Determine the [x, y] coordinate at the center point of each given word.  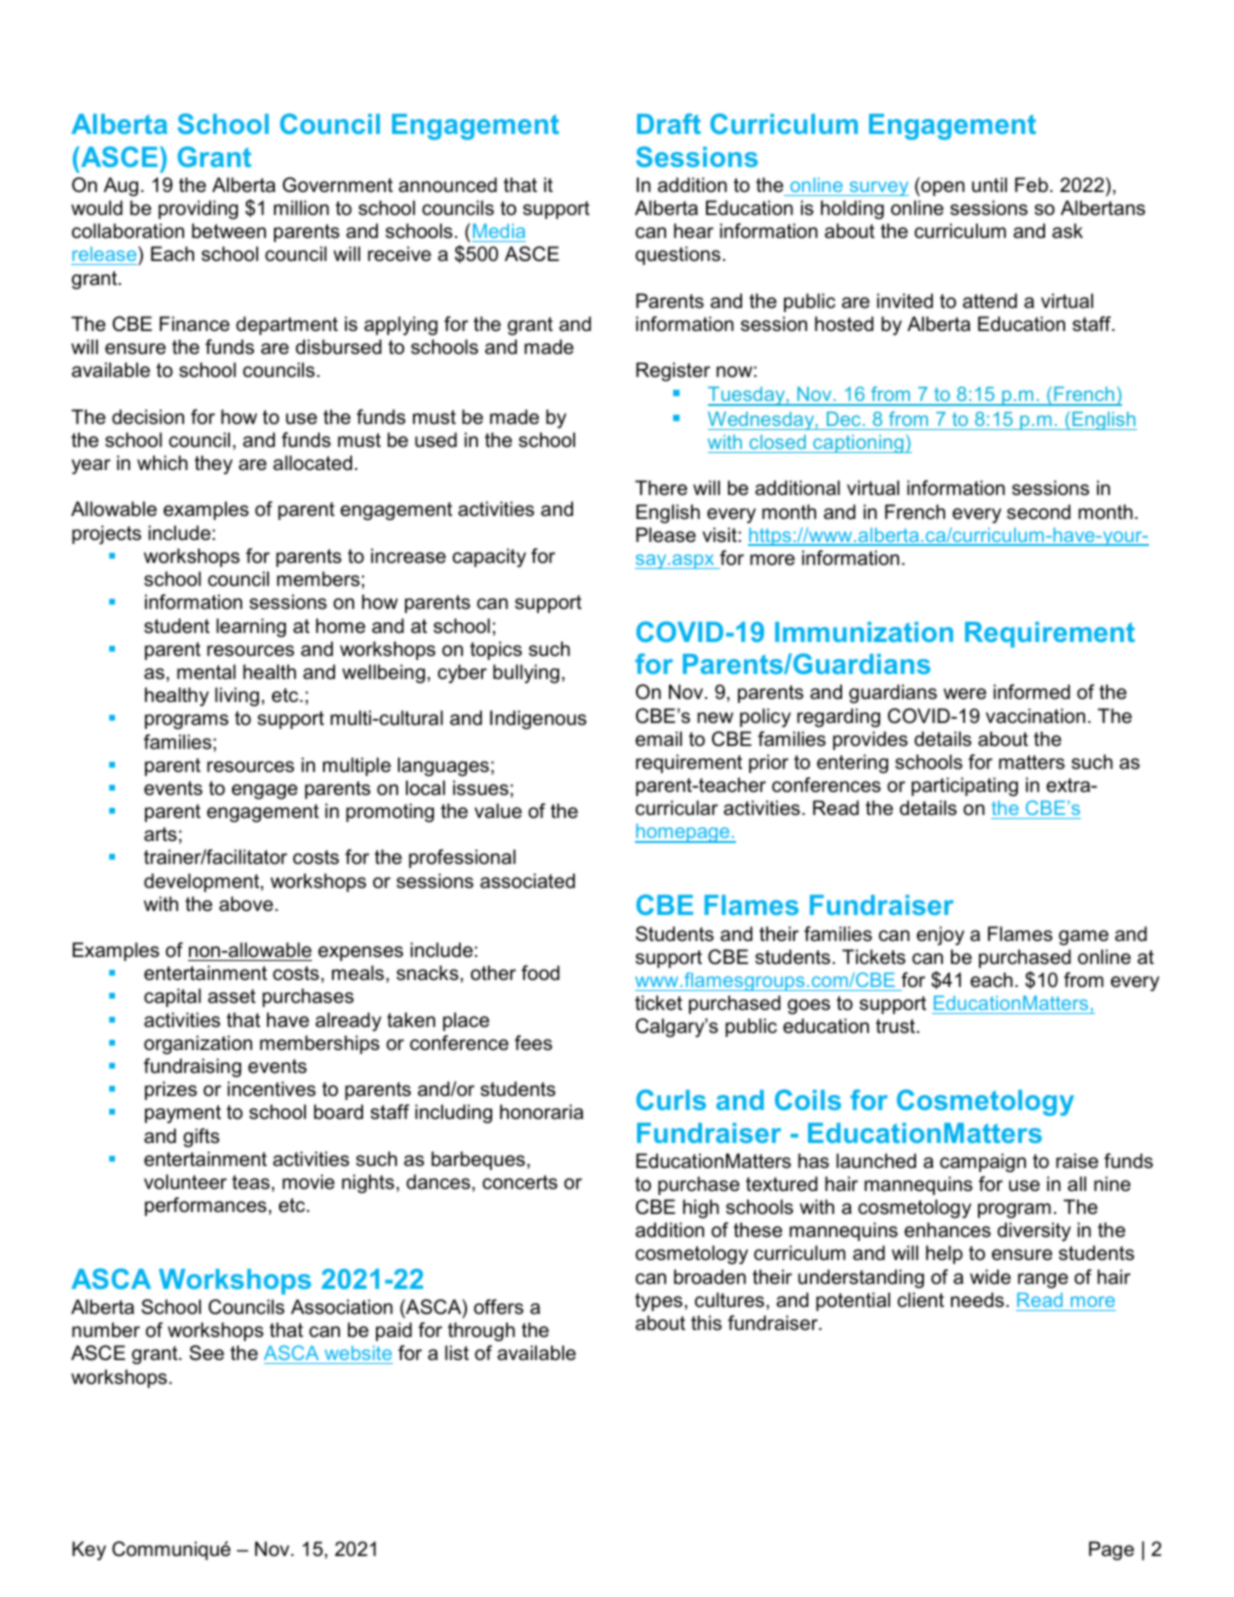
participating [965, 786]
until [989, 185]
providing [198, 209]
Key [89, 1550]
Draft [669, 123]
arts [160, 834]
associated [527, 881]
